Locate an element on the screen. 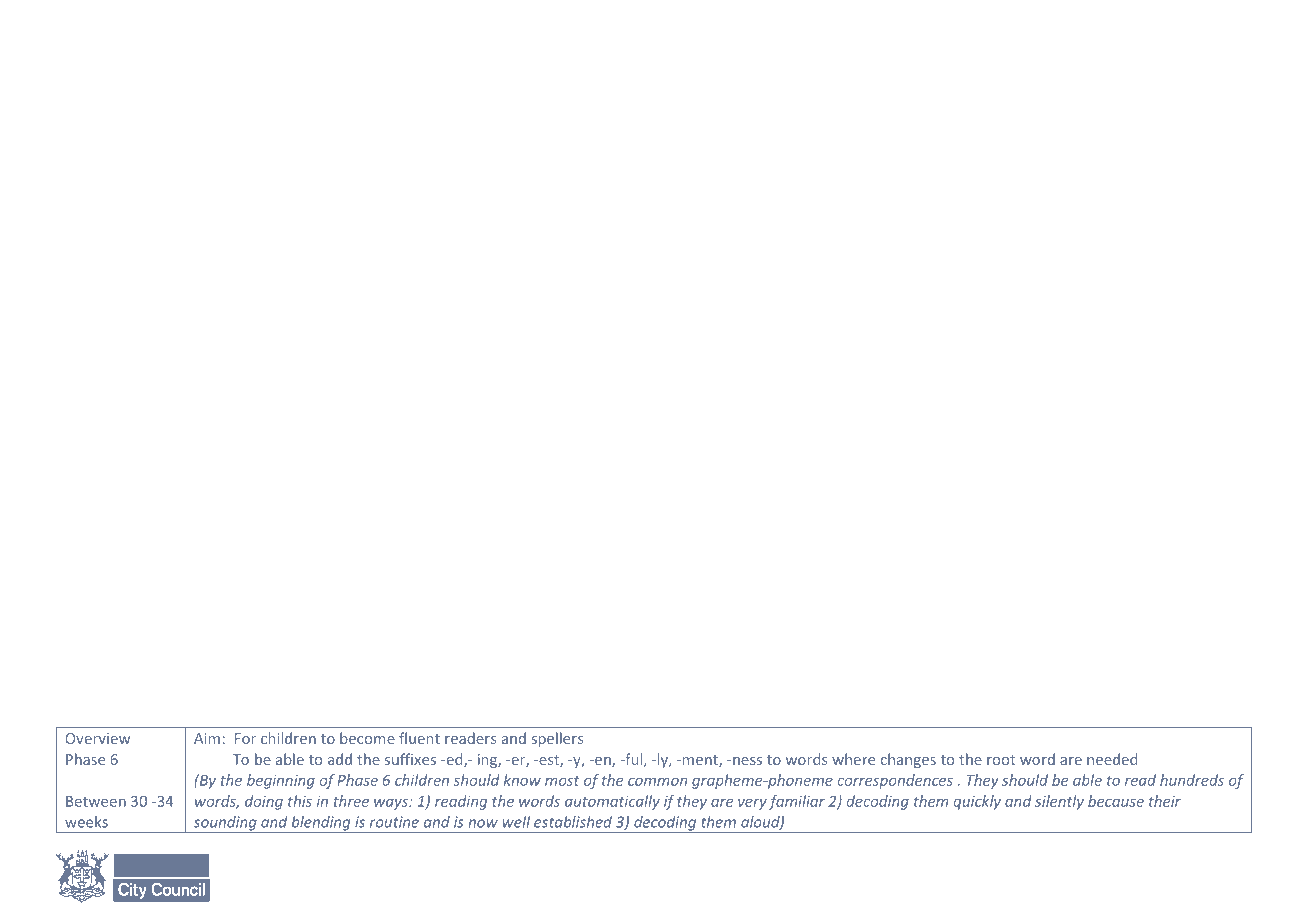 The height and width of the screenshot is (924, 1308). spellers is located at coordinates (557, 739).
